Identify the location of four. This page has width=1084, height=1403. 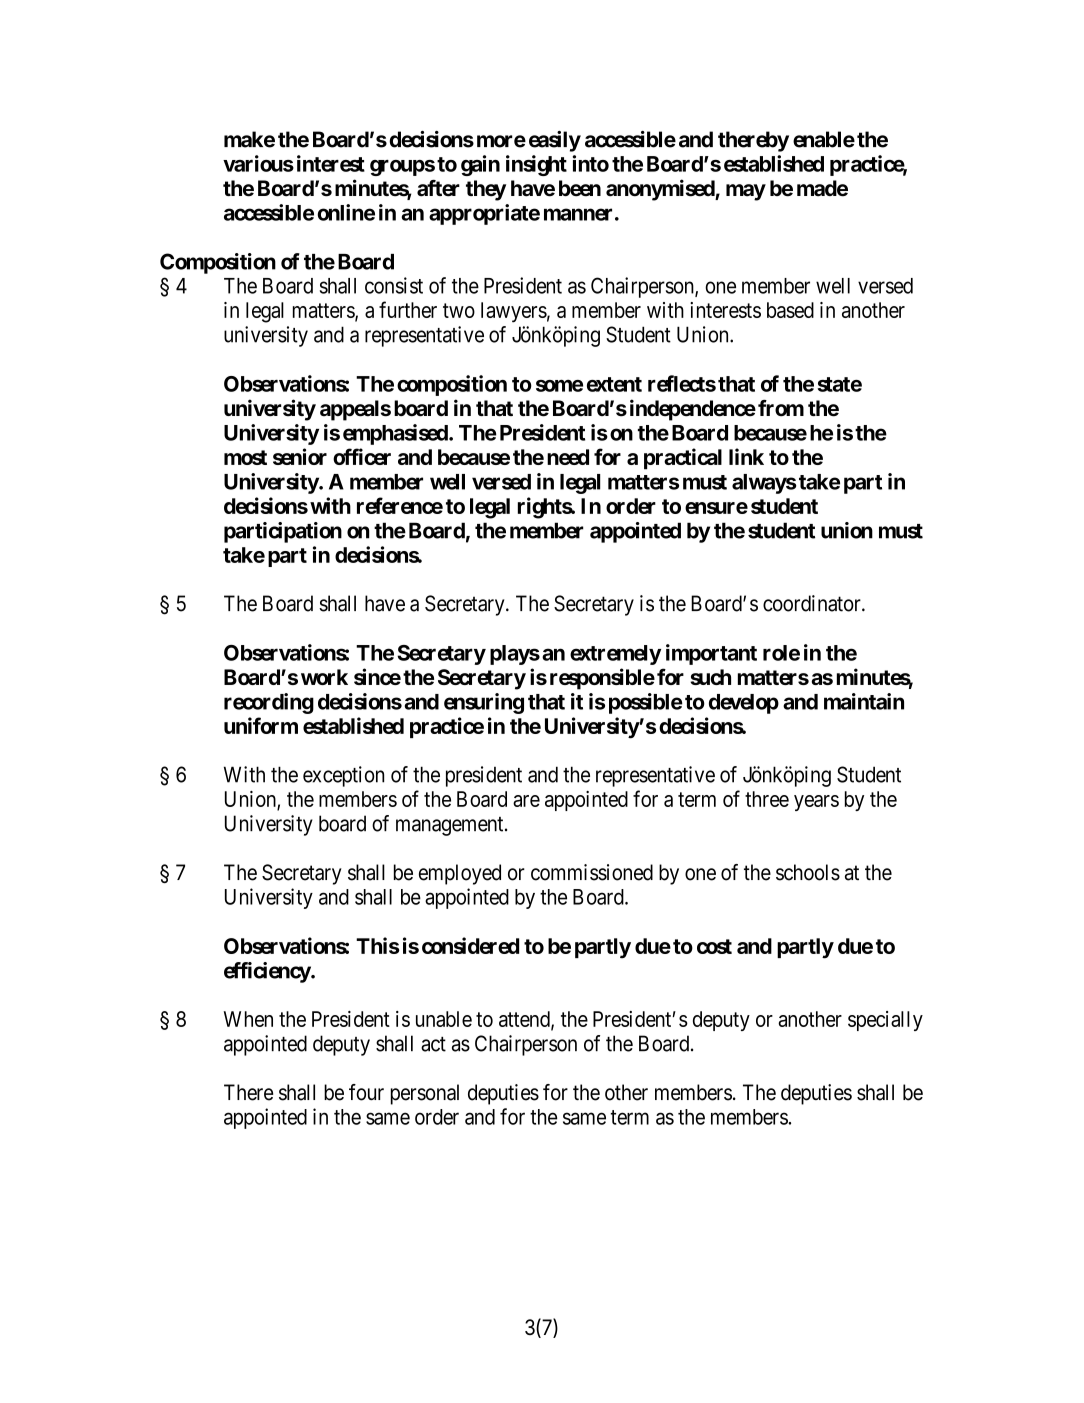
(366, 1092).
